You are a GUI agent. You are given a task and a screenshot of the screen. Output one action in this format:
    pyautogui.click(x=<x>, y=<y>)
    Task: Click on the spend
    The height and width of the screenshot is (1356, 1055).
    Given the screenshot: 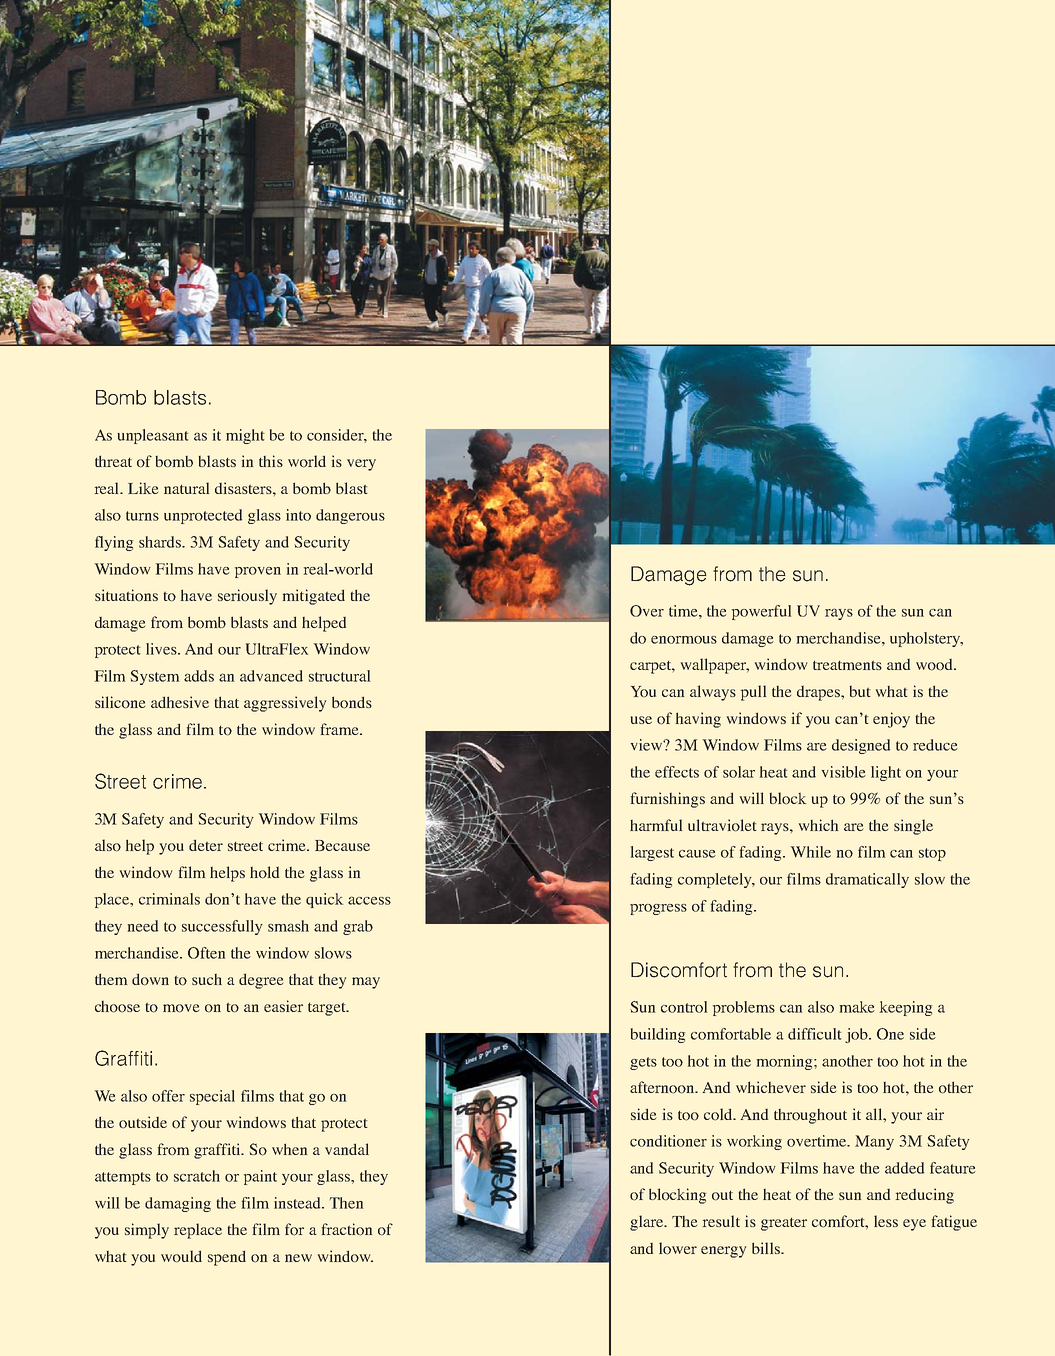 What is the action you would take?
    pyautogui.click(x=227, y=1258)
